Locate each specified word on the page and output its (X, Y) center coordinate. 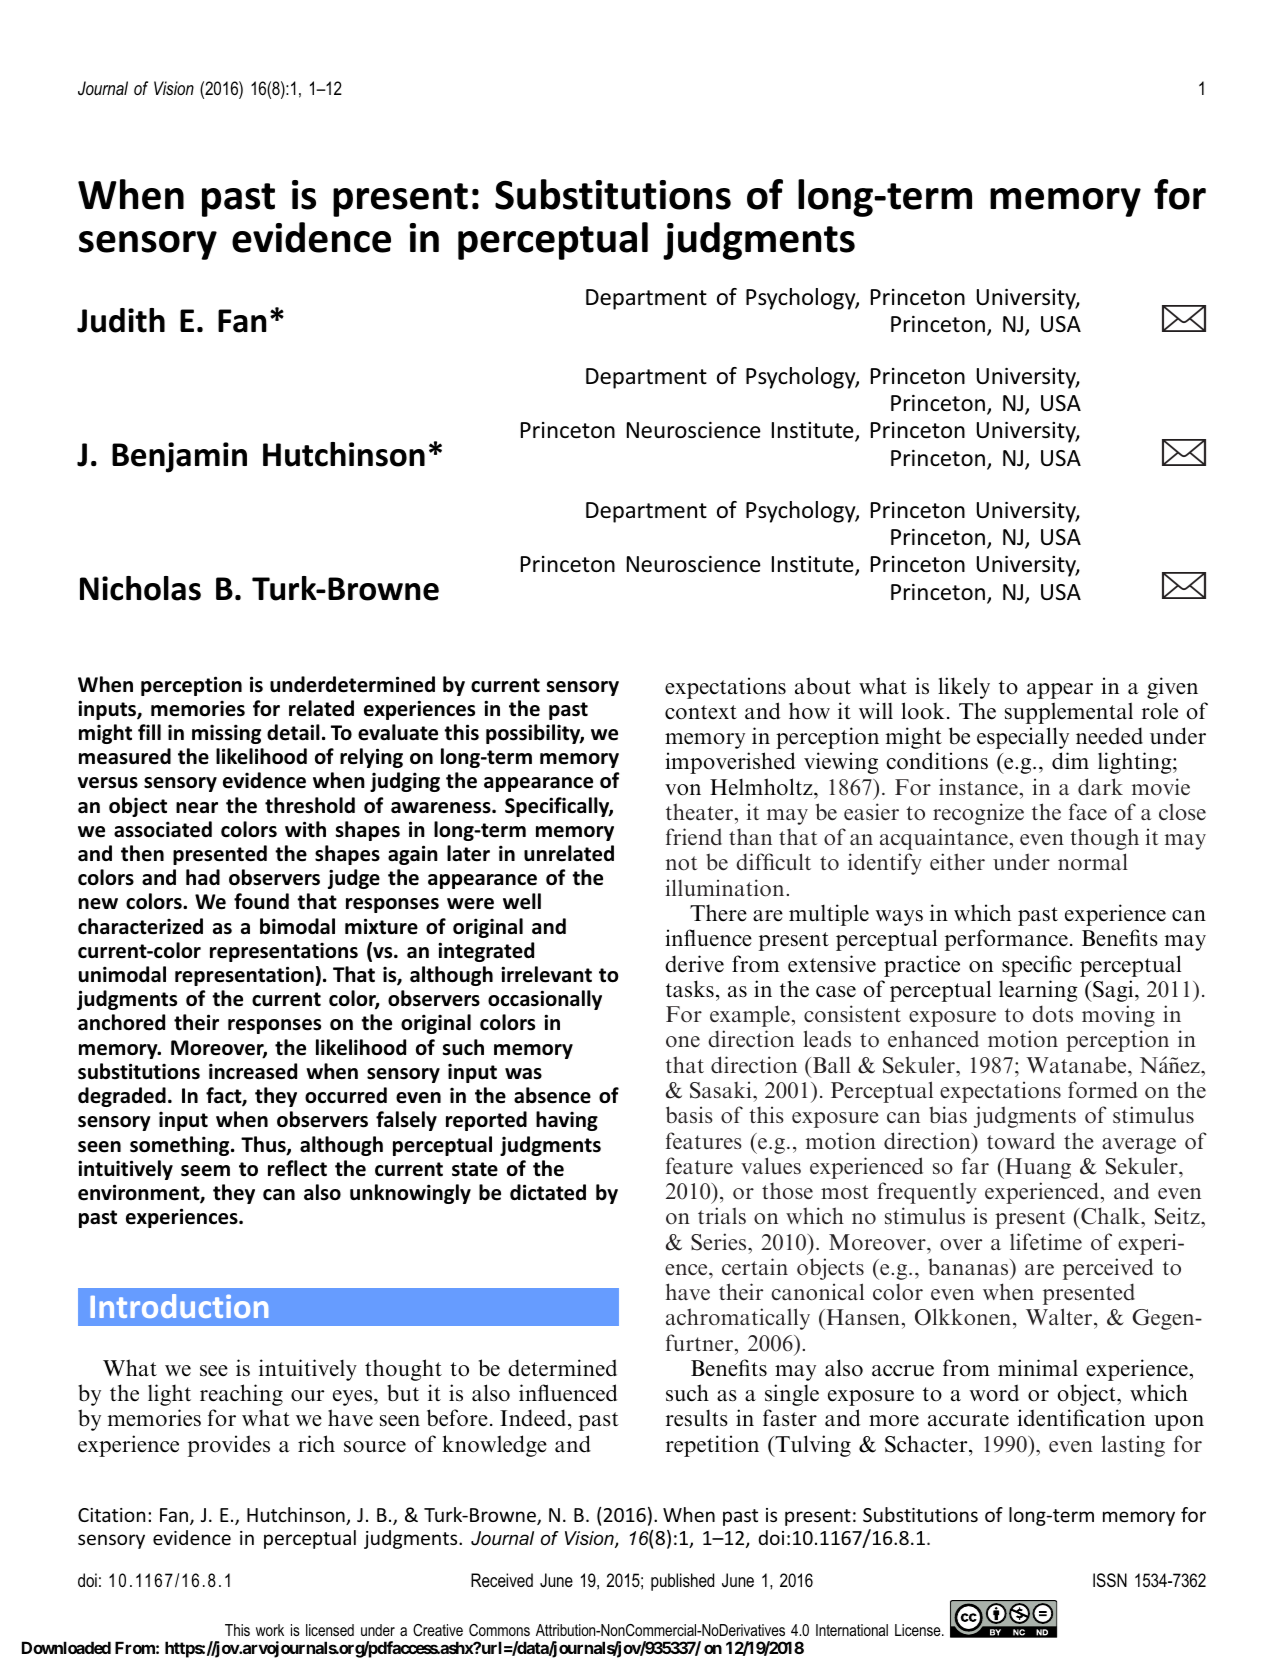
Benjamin (179, 457)
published (682, 1582)
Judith (121, 320)
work (270, 1630)
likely (964, 688)
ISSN (1110, 1580)
